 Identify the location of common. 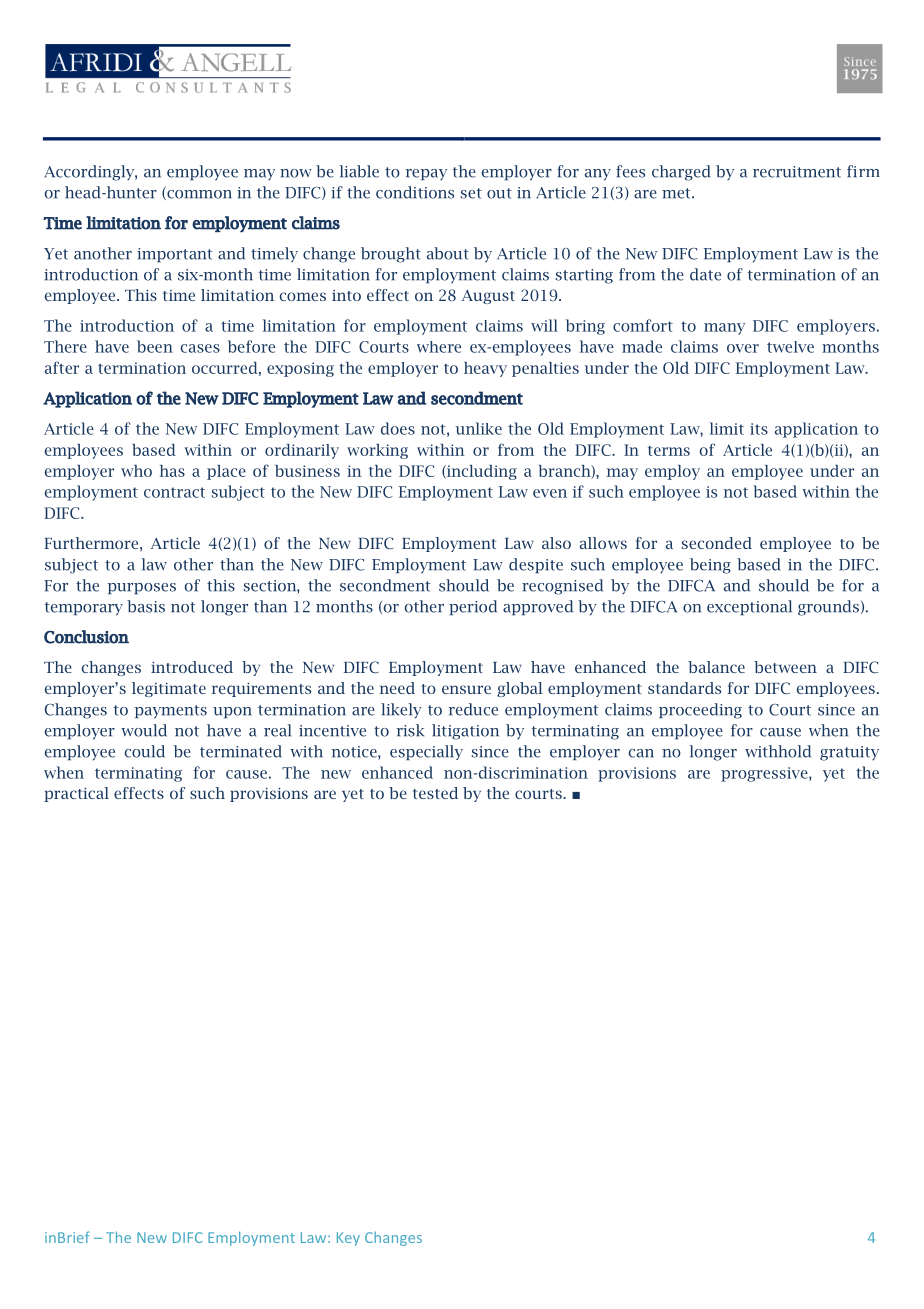
(198, 193).
